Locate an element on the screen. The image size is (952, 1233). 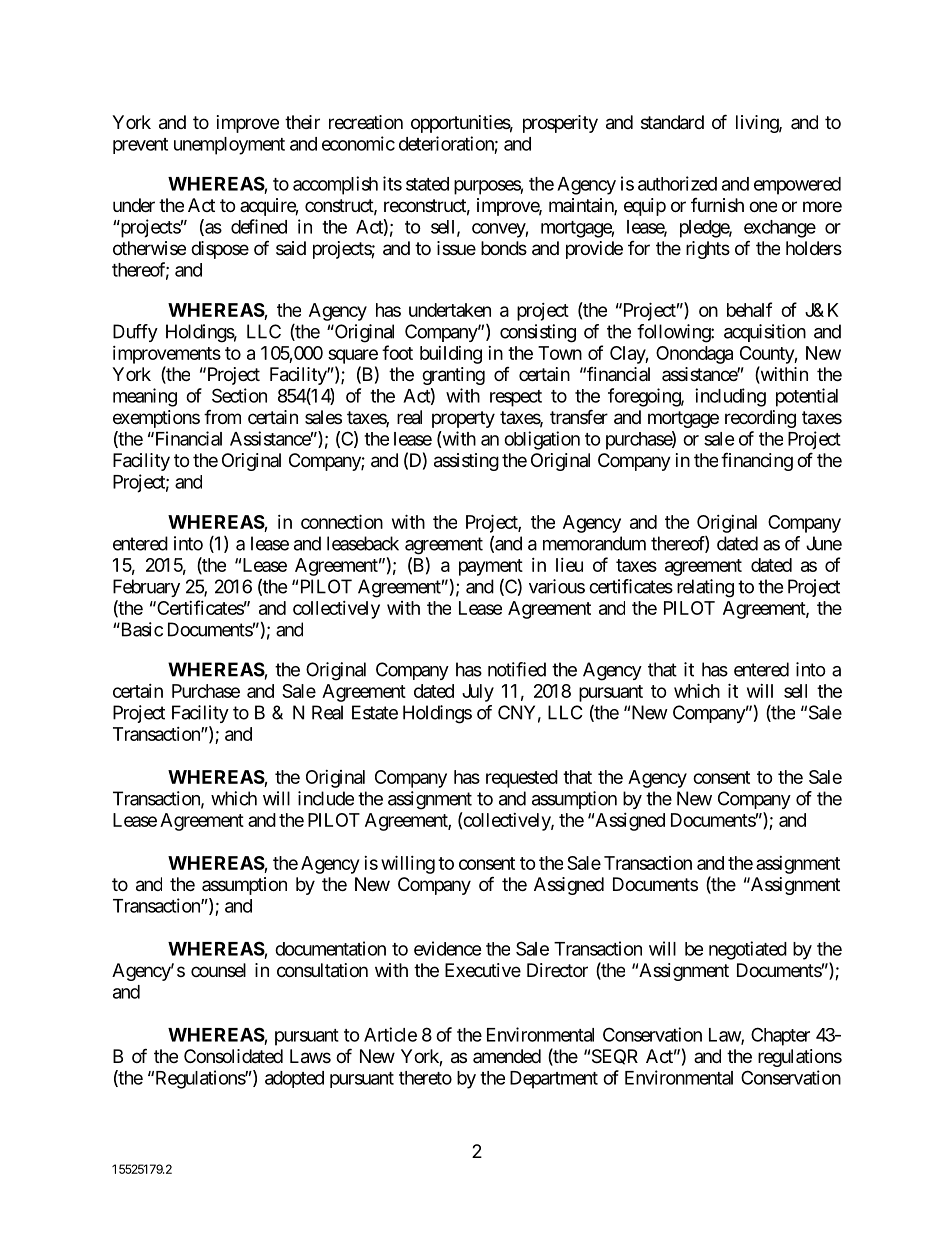
payment is located at coordinates (491, 567).
